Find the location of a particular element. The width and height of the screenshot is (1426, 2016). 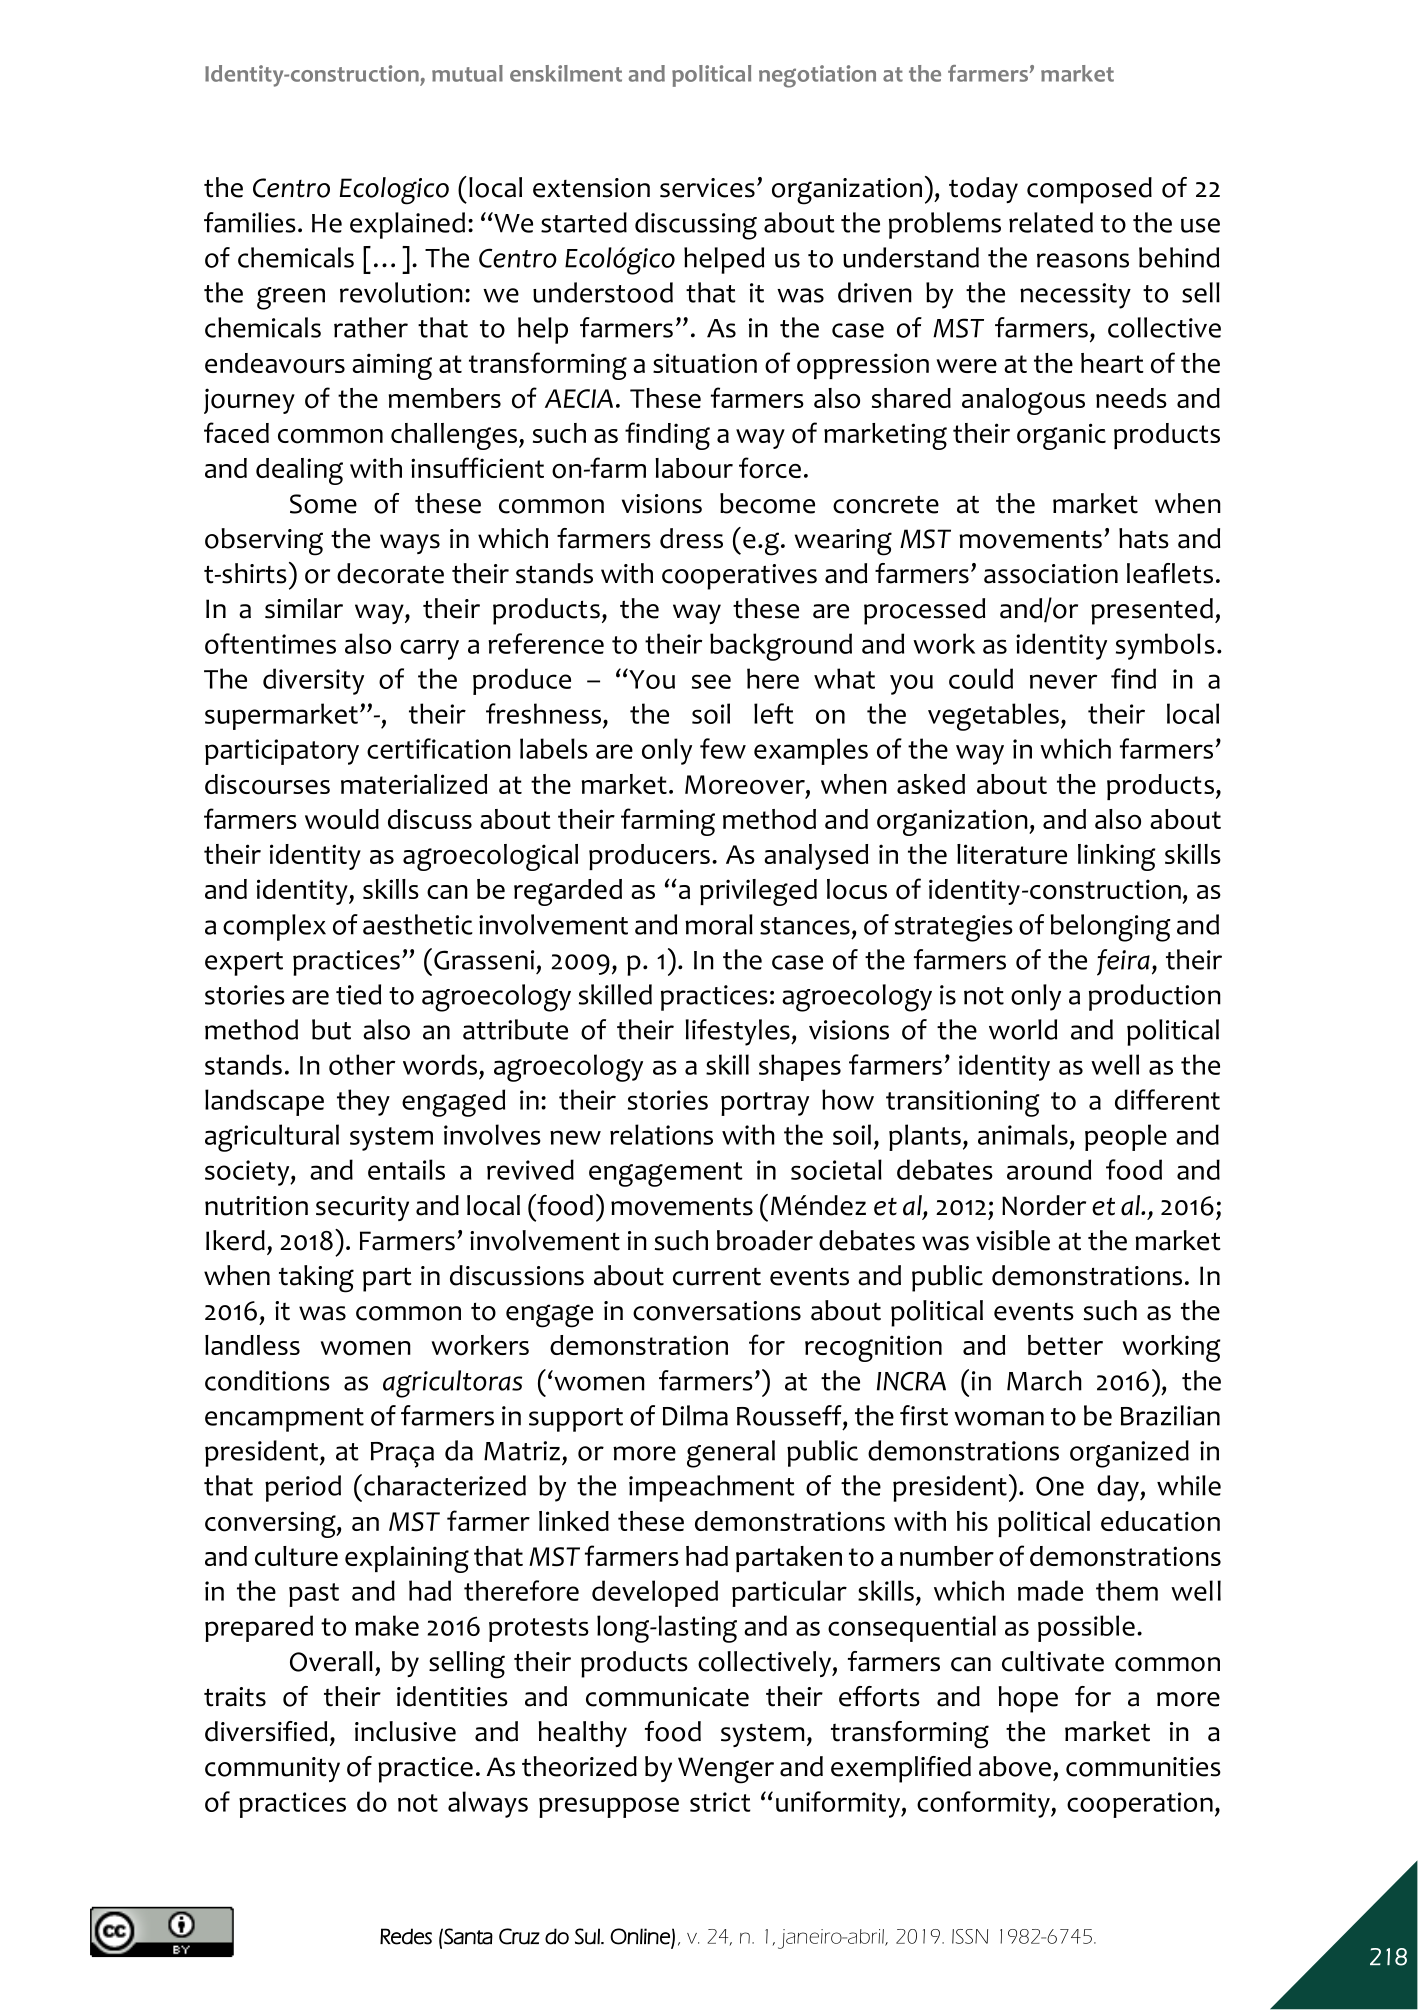

explained is located at coordinates (407, 225).
